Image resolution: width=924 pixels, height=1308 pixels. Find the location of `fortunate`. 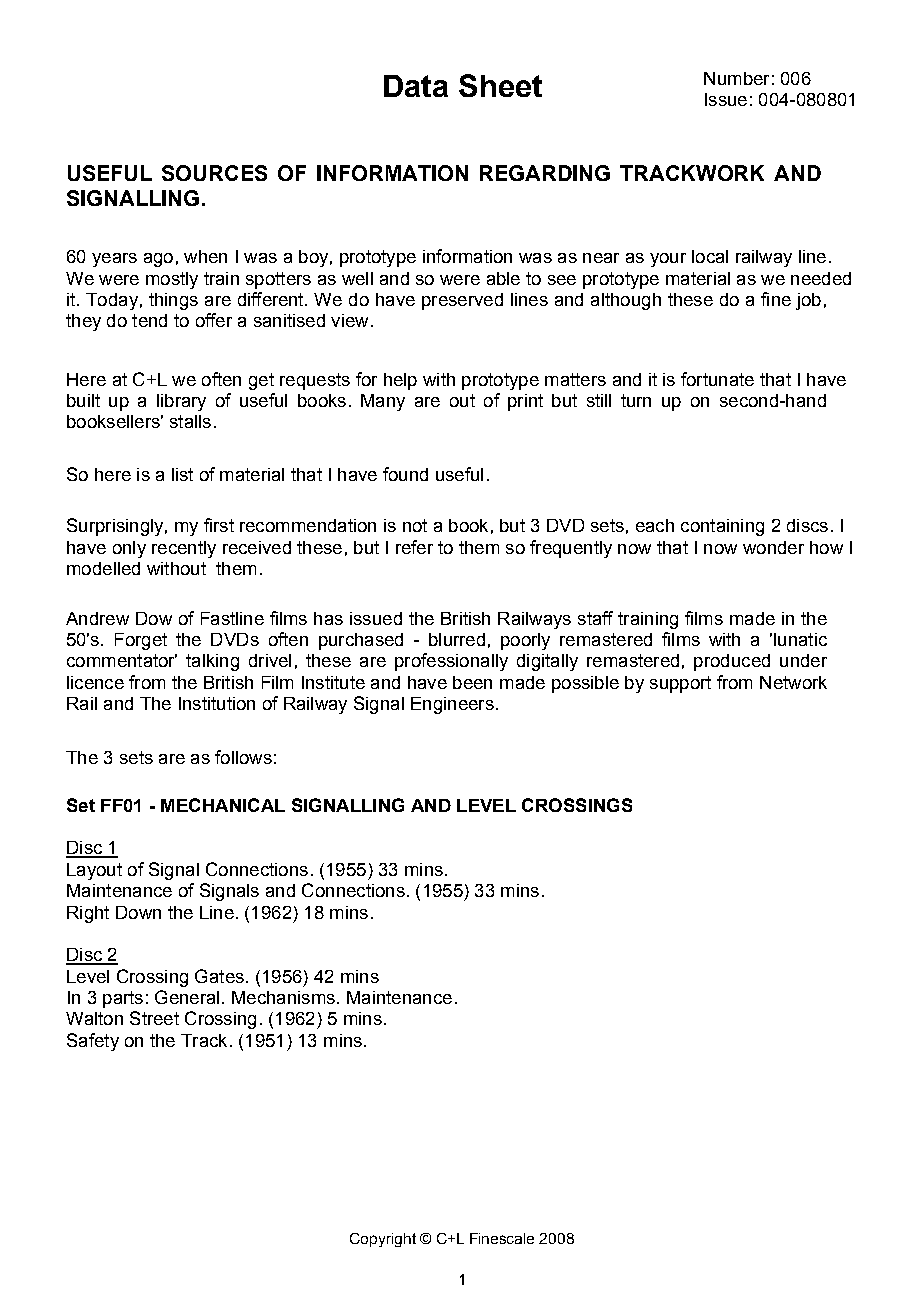

fortunate is located at coordinates (717, 379).
